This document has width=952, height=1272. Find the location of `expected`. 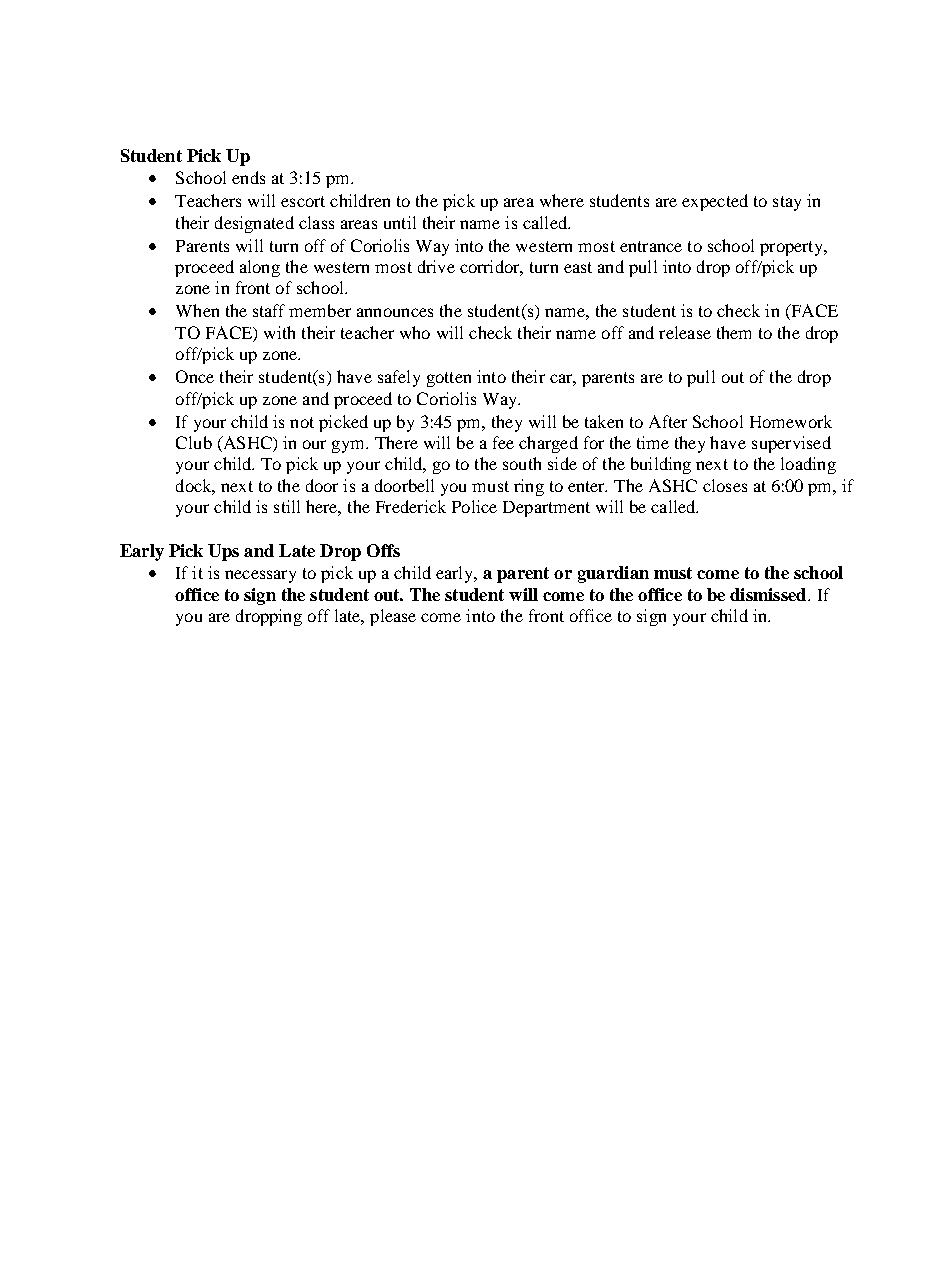

expected is located at coordinates (715, 202).
